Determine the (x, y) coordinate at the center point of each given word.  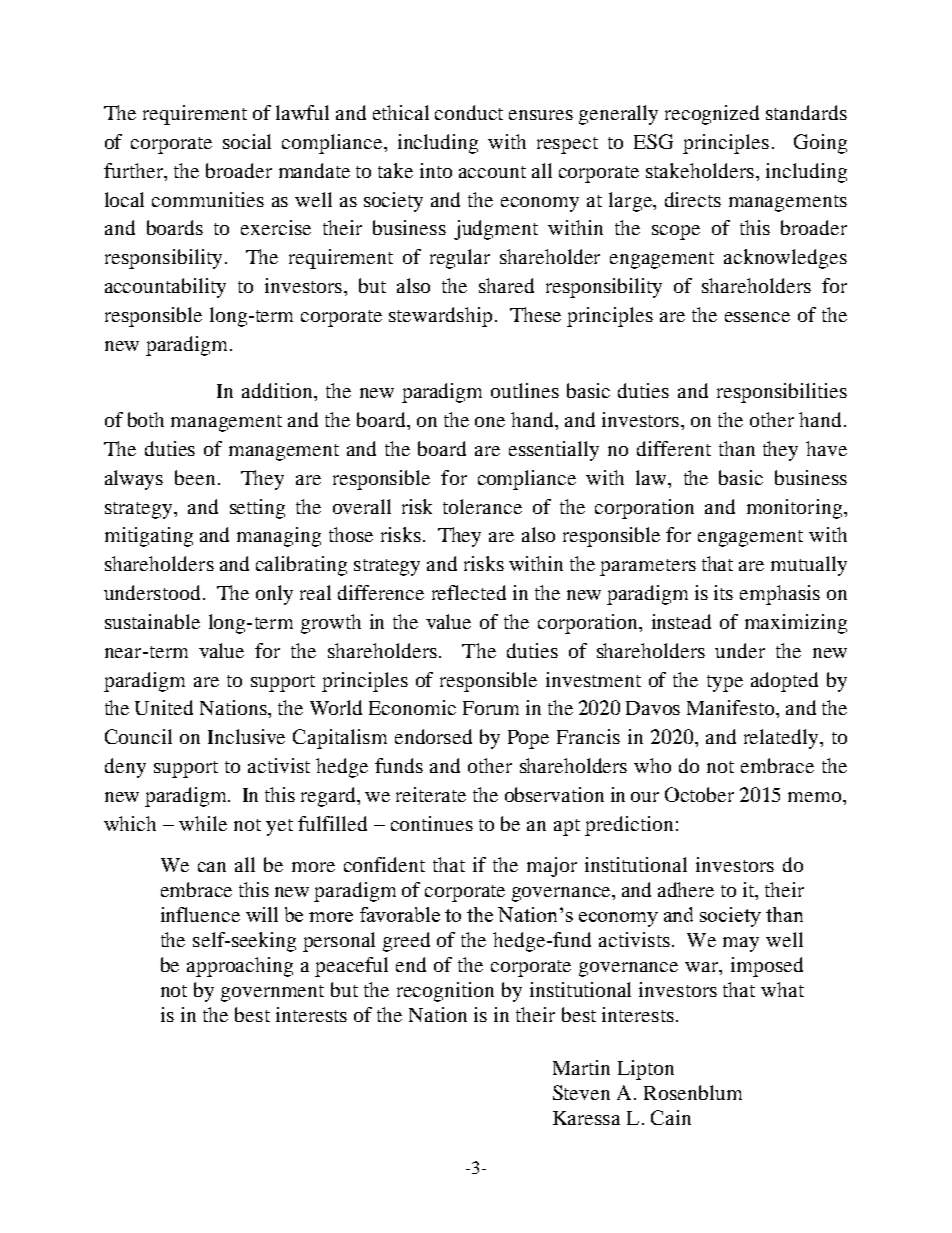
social (247, 141)
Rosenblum (693, 1092)
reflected (469, 592)
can (212, 867)
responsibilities (782, 393)
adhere (686, 889)
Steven (581, 1092)
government (272, 993)
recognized (712, 115)
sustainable (152, 621)
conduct (469, 112)
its (723, 592)
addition (278, 390)
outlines (525, 390)
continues (432, 823)
